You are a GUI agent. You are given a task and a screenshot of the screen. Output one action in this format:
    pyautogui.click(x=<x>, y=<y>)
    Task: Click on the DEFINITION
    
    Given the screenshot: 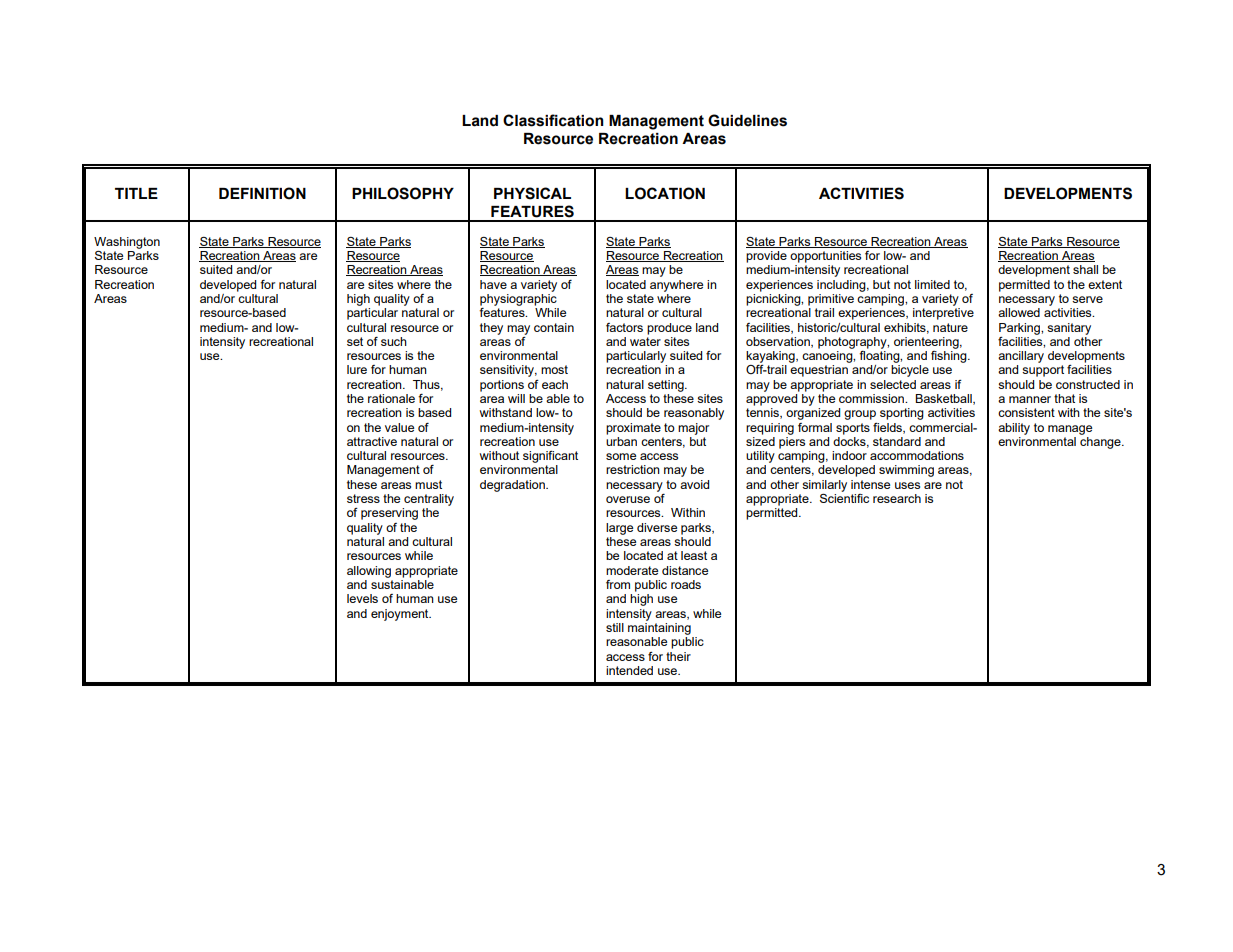 What is the action you would take?
    pyautogui.click(x=262, y=193)
